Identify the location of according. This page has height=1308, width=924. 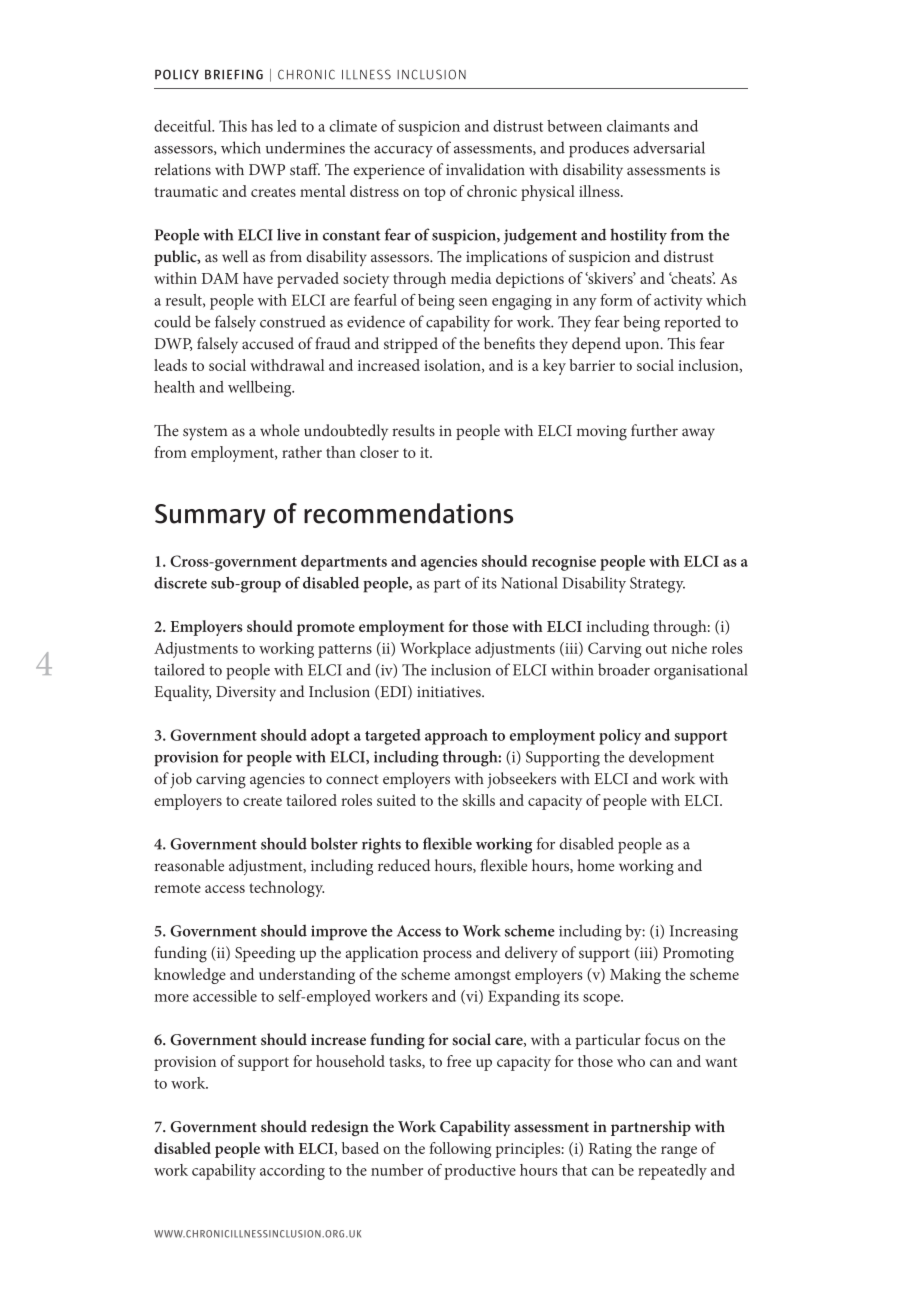
(292, 1172).
